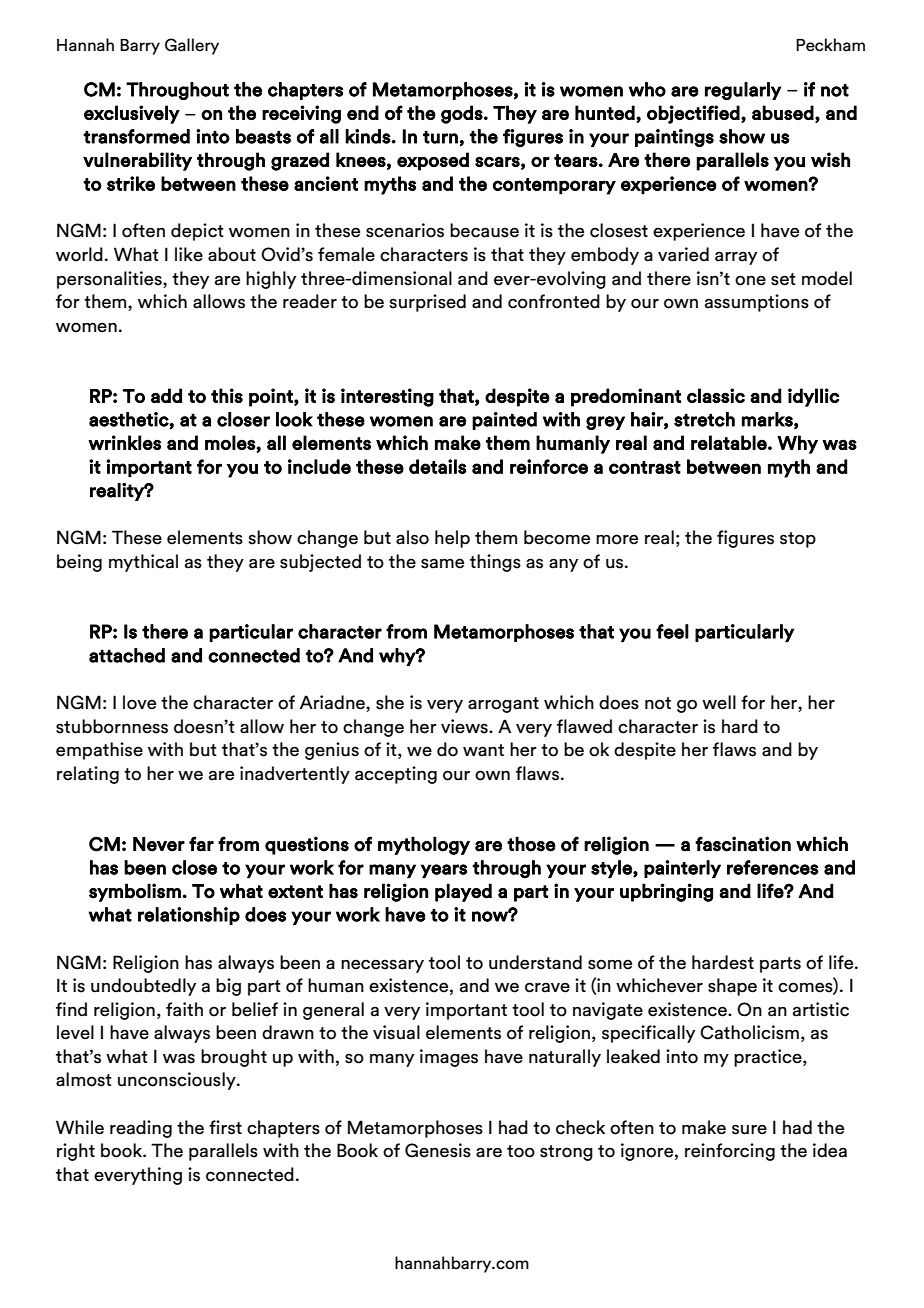  What do you see at coordinates (88, 775) in the image?
I see `relating` at bounding box center [88, 775].
